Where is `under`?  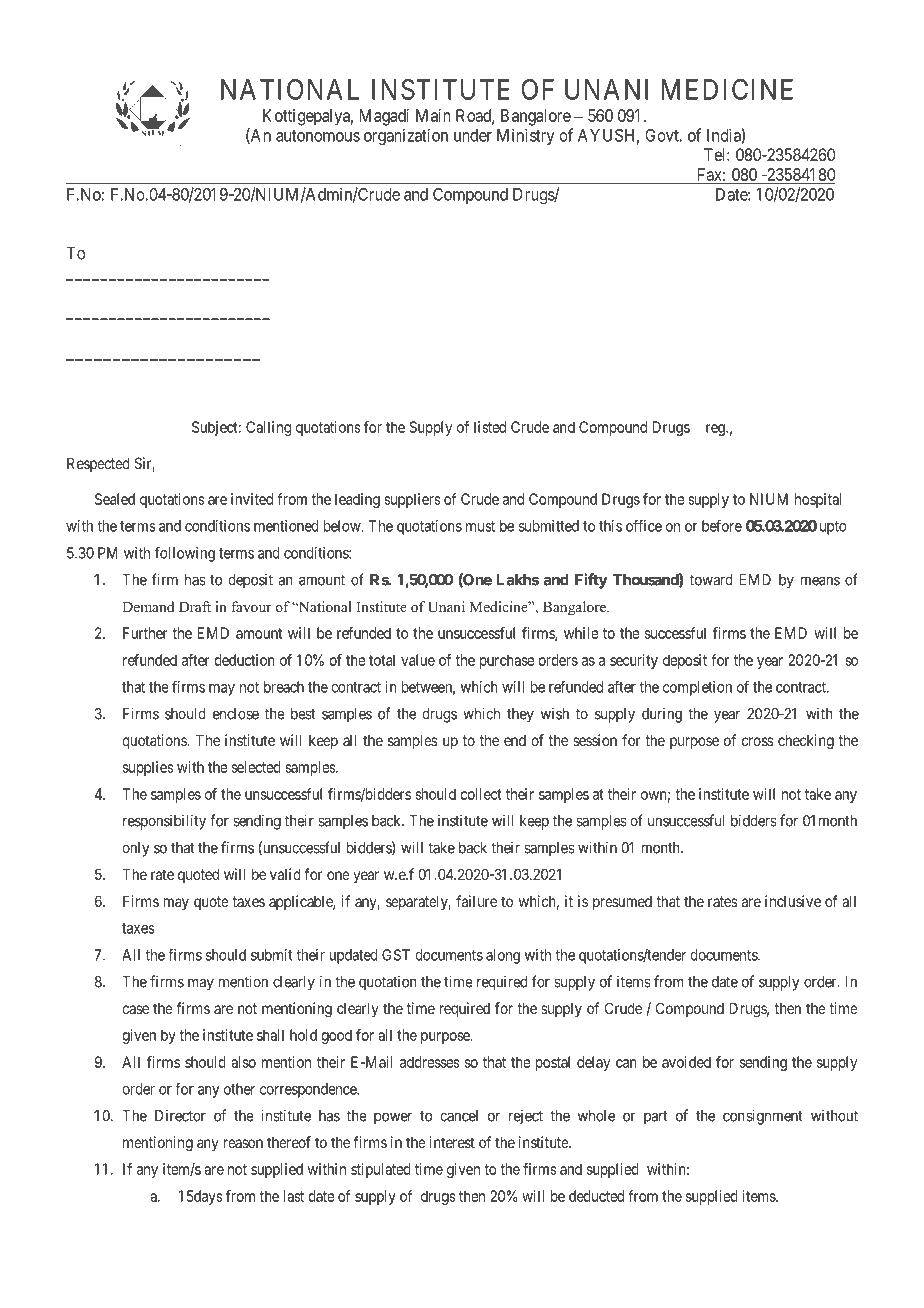
under is located at coordinates (473, 135).
